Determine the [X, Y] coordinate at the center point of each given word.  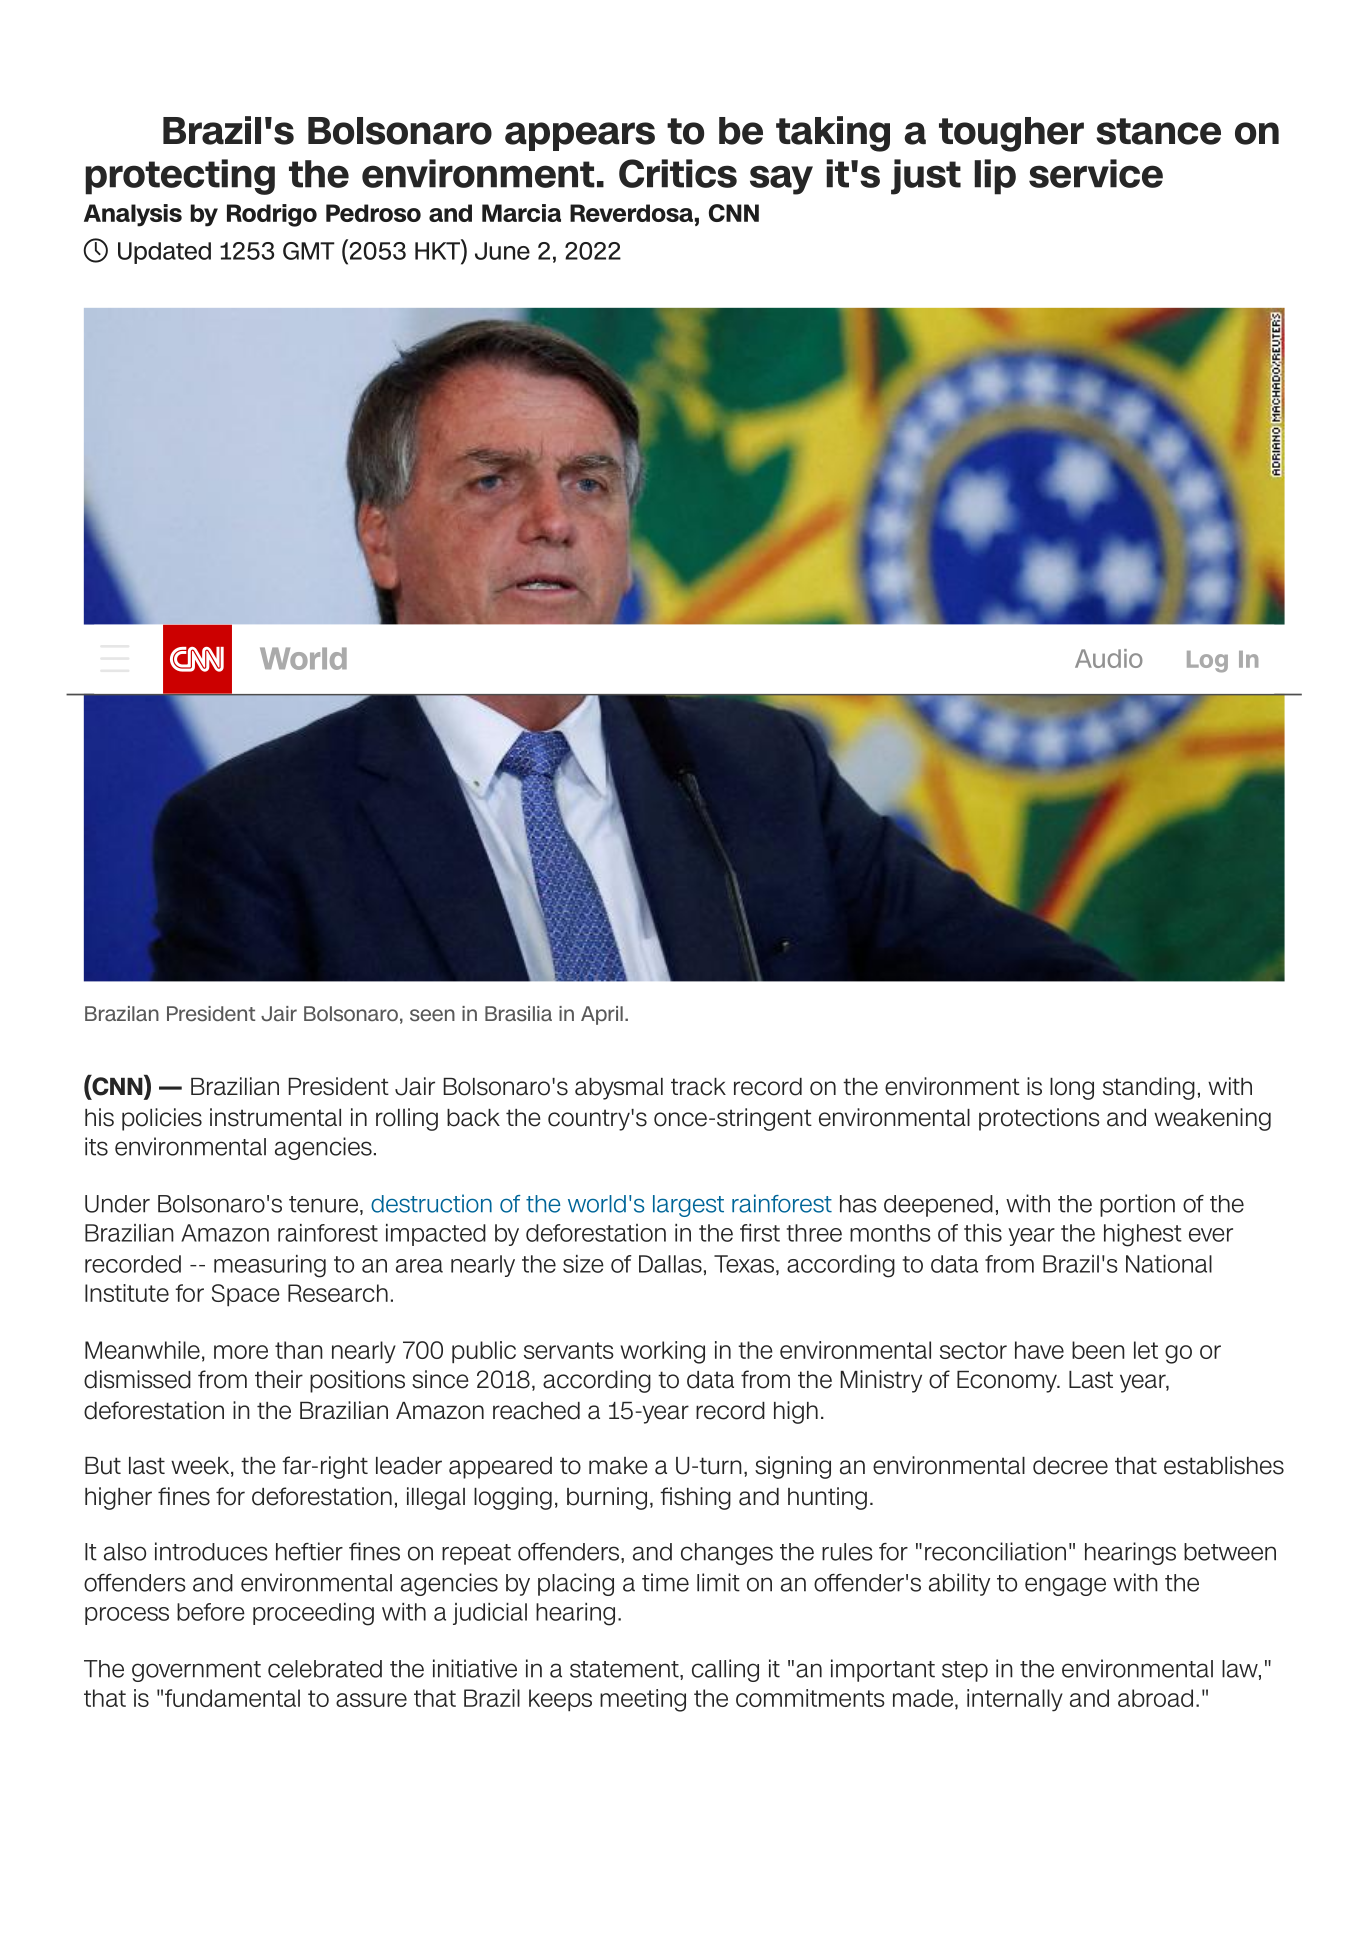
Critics [678, 173]
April [602, 1015]
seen [432, 1015]
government [196, 1671]
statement [625, 1669]
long [1072, 1089]
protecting [180, 177]
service [1096, 173]
